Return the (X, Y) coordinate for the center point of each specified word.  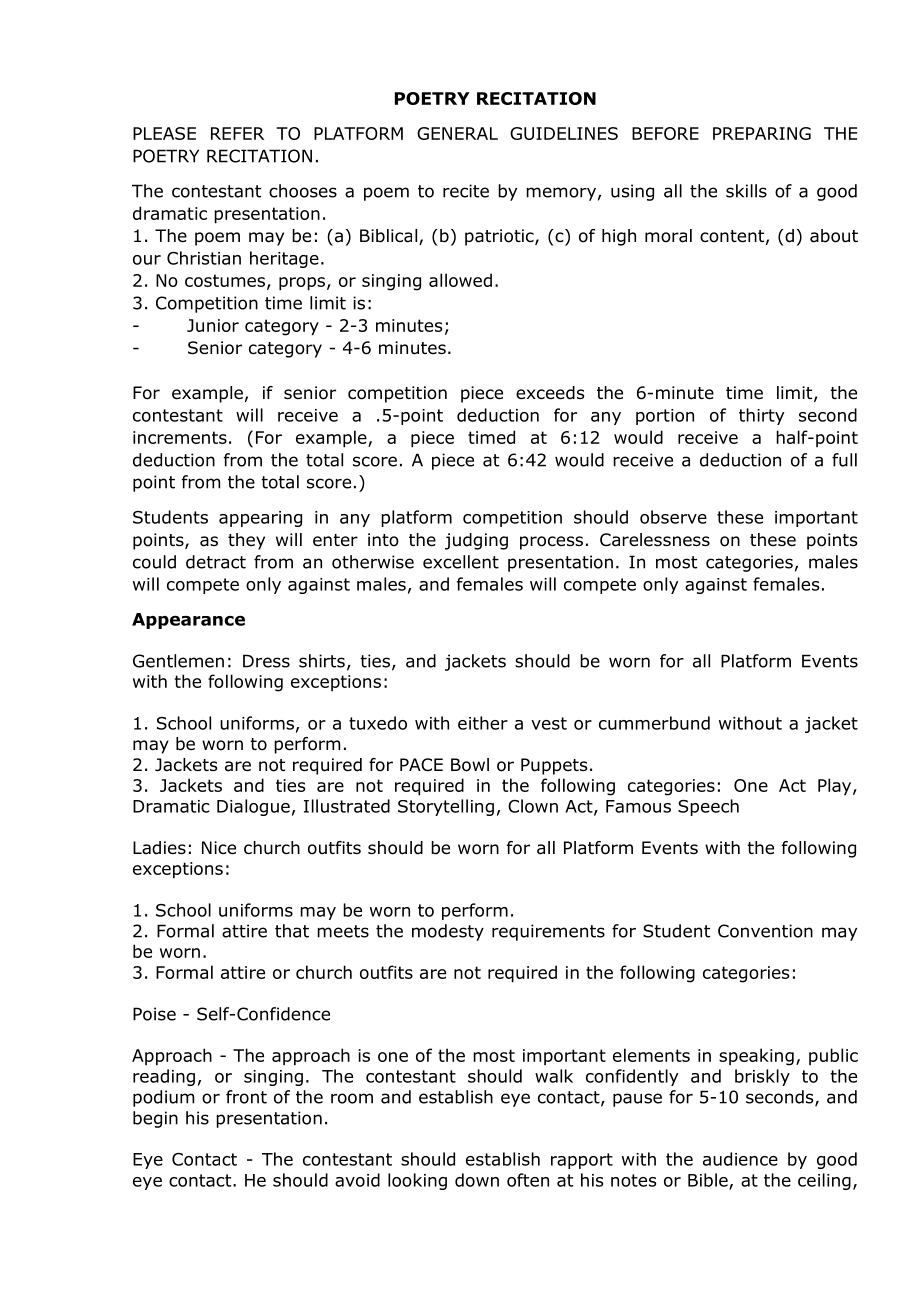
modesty (448, 932)
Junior (213, 325)
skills (746, 191)
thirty (761, 416)
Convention (765, 931)
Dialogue (253, 807)
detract (216, 562)
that (292, 931)
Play (836, 787)
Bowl (470, 765)
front (246, 1097)
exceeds (550, 393)
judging (476, 541)
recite (466, 191)
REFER (237, 133)
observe (673, 517)
